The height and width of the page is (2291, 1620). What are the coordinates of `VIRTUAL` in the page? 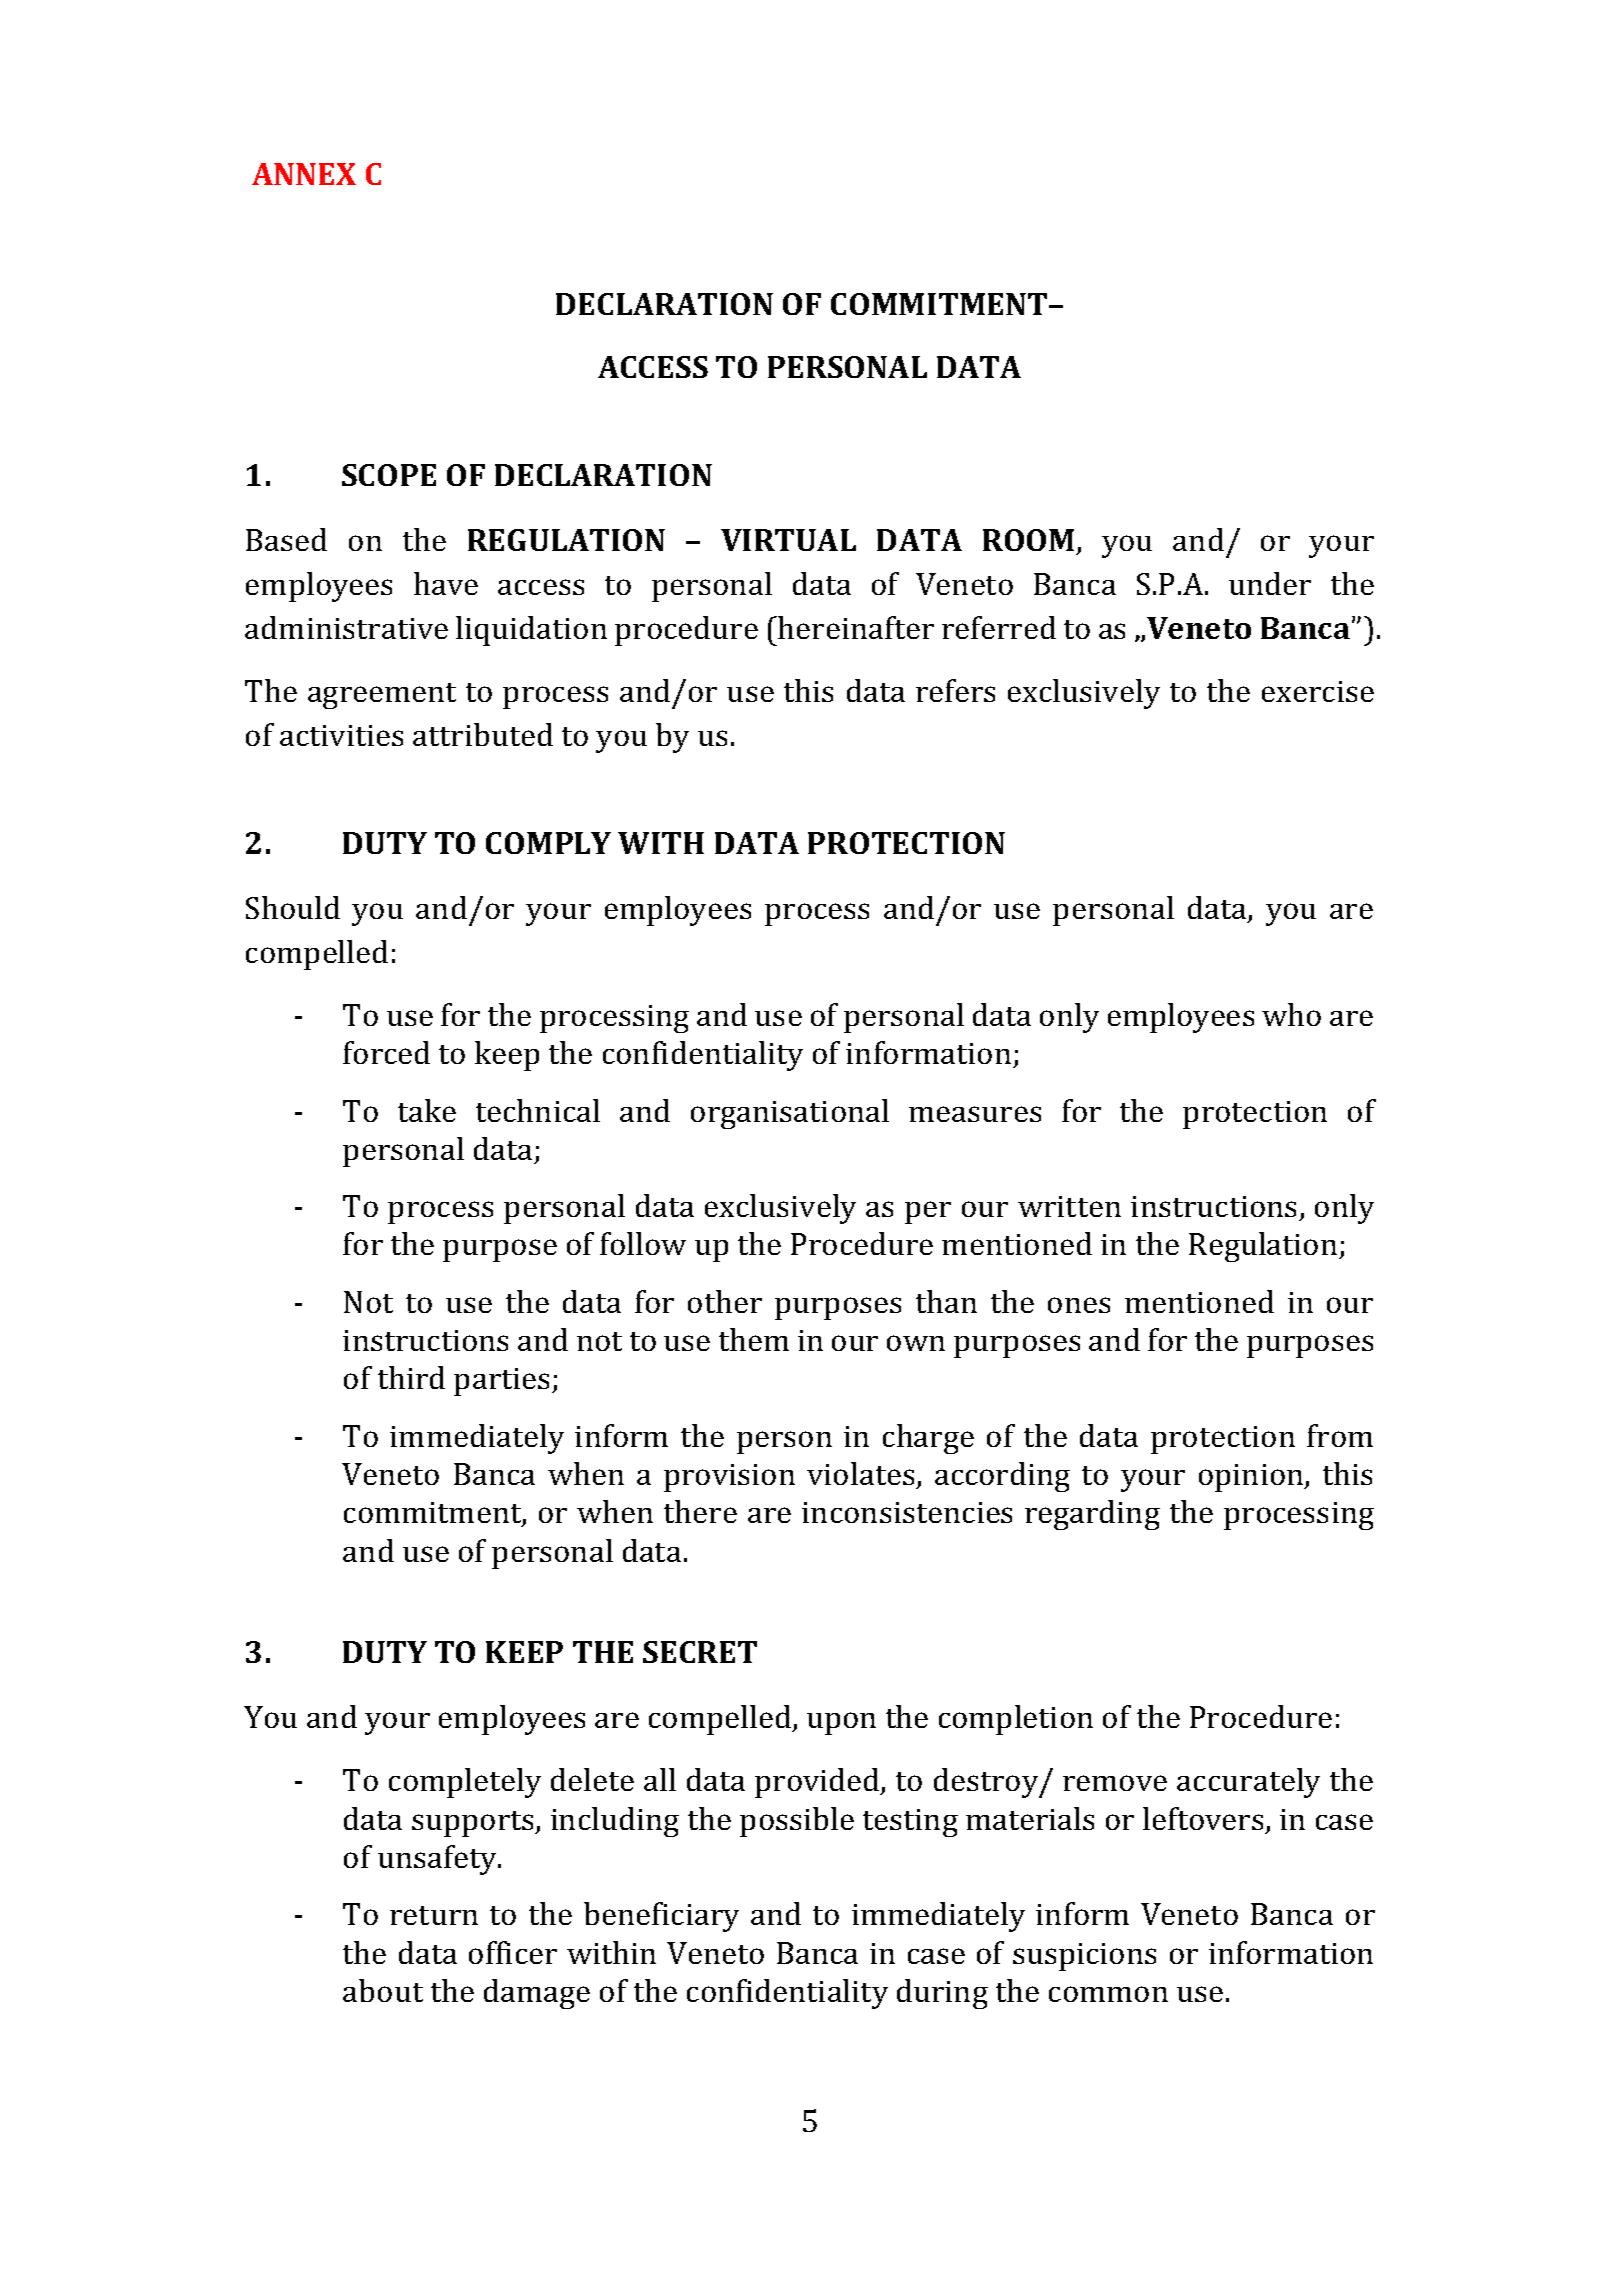 It's located at (788, 540).
